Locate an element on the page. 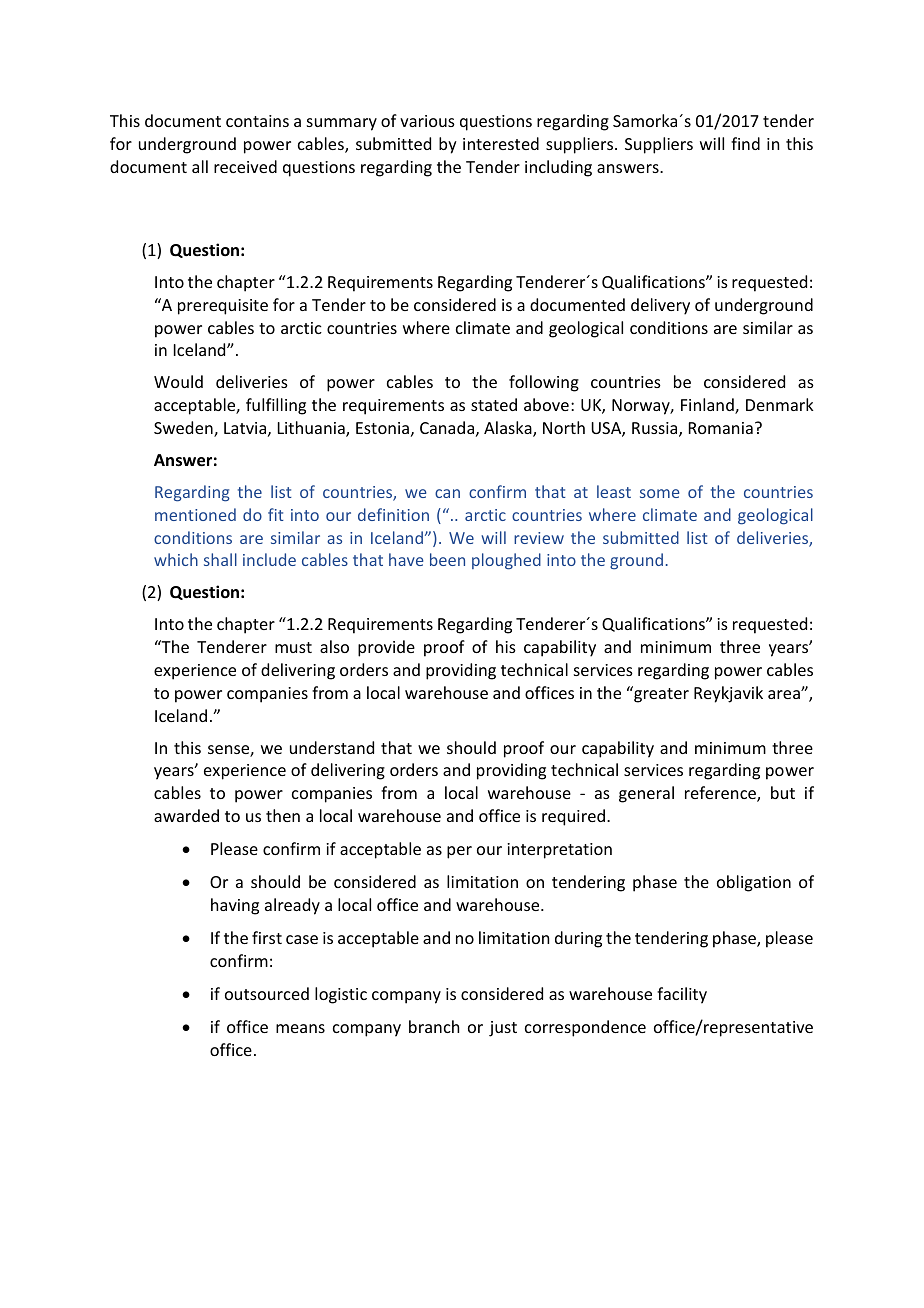 This image has height=1308, width=924. required is located at coordinates (573, 817).
